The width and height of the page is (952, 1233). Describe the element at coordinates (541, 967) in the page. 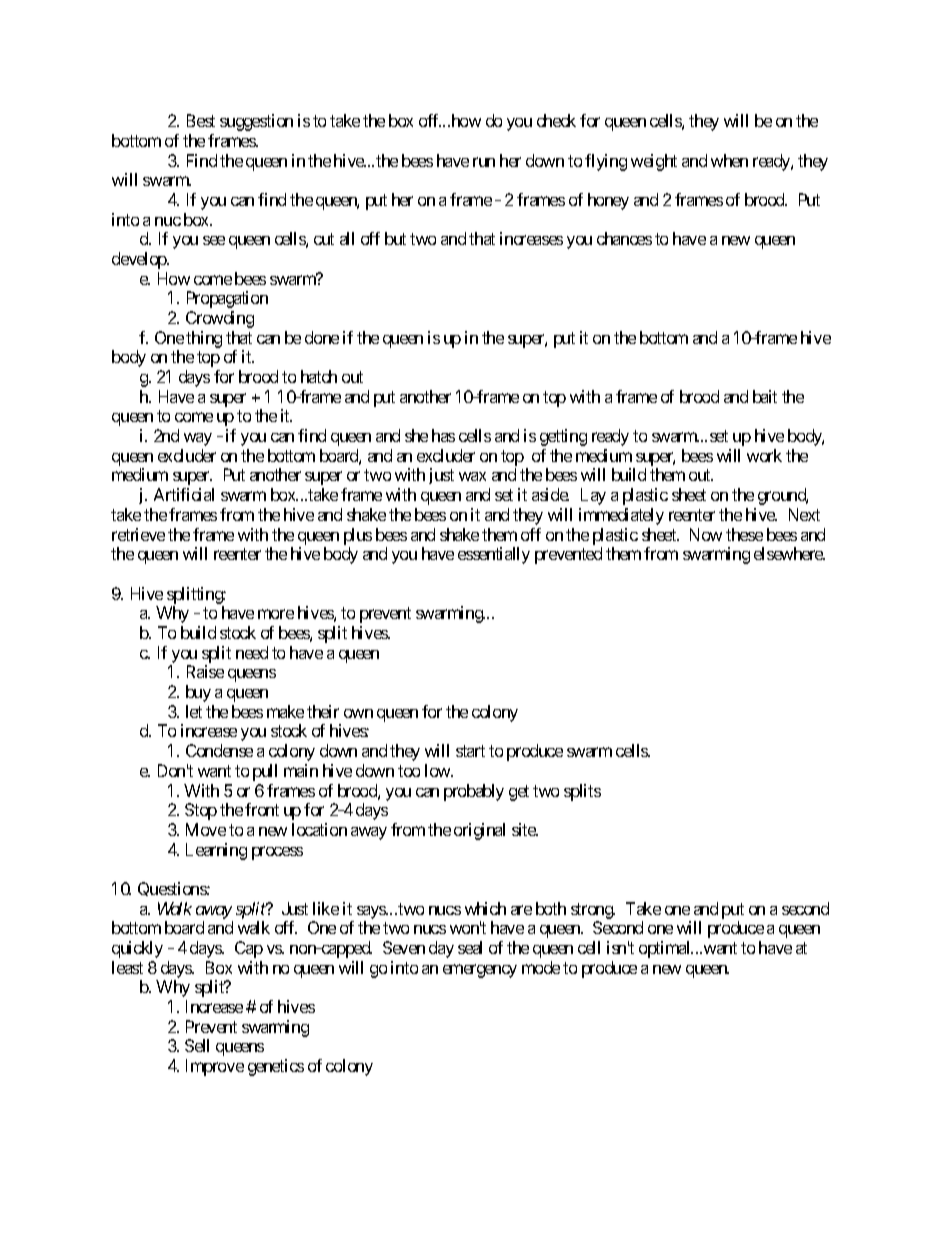

I see `mode` at that location.
